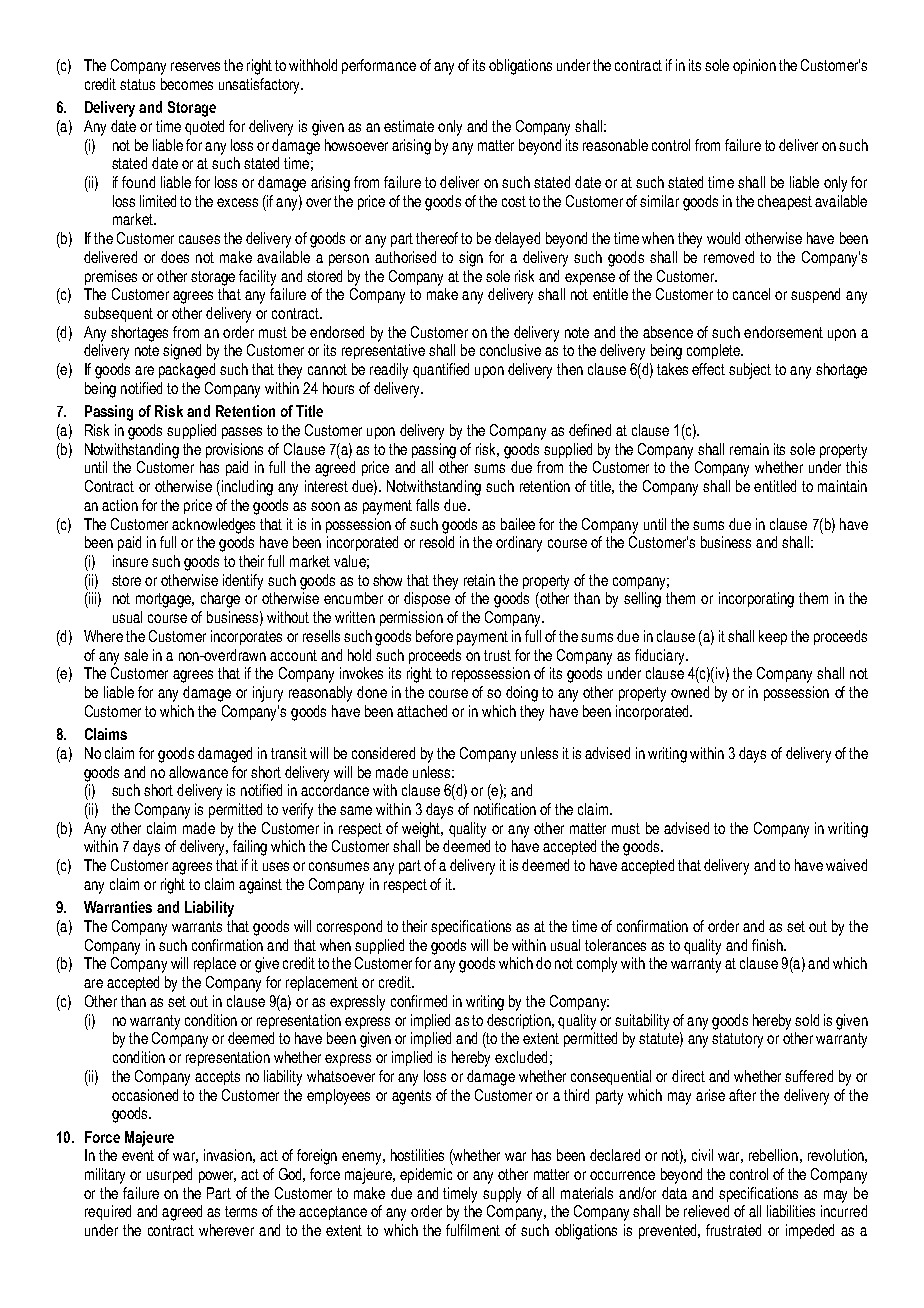 The height and width of the screenshot is (1308, 924). Describe the element at coordinates (749, 449) in the screenshot. I see `remain` at that location.
